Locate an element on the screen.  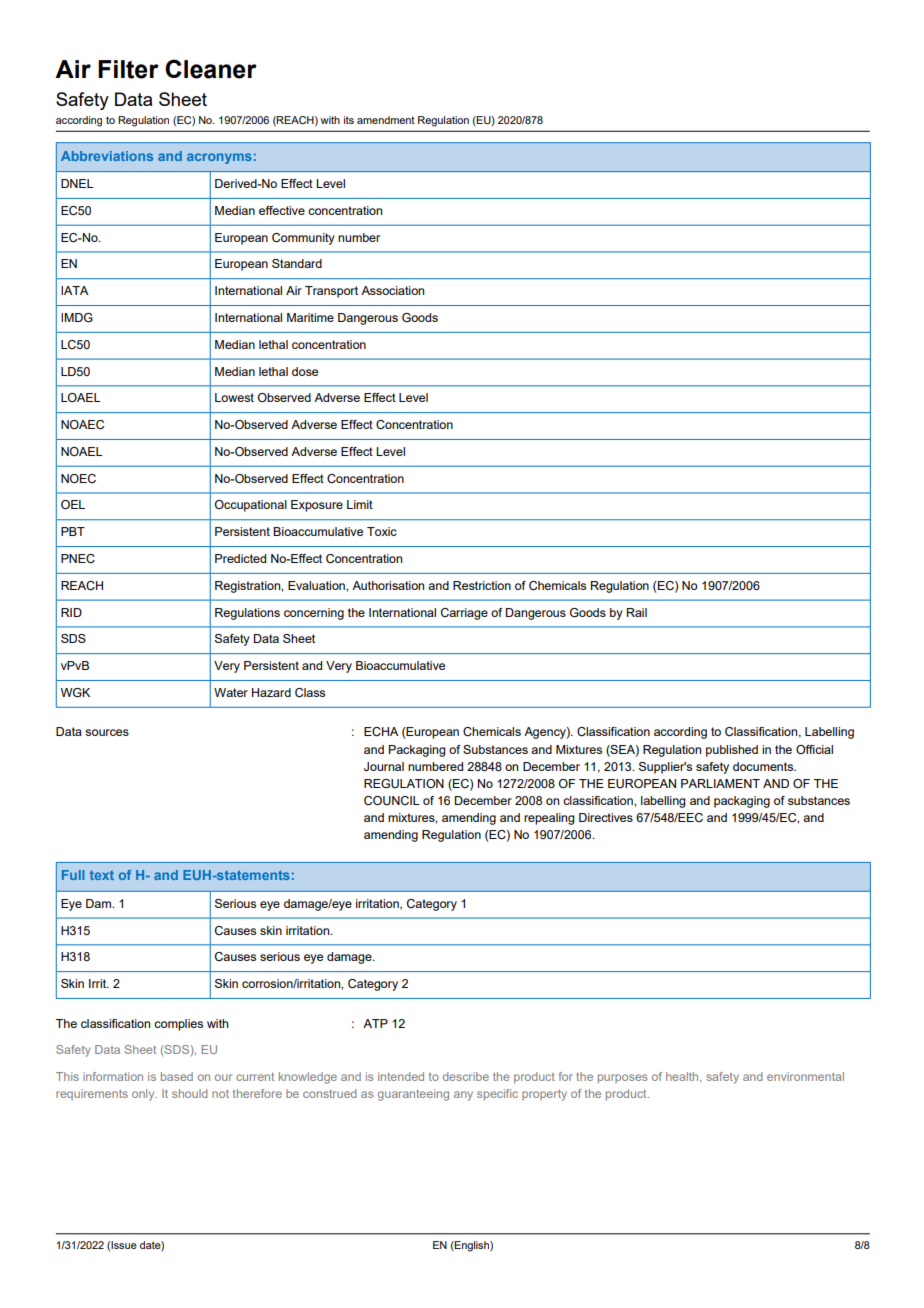
describe is located at coordinates (466, 1076).
